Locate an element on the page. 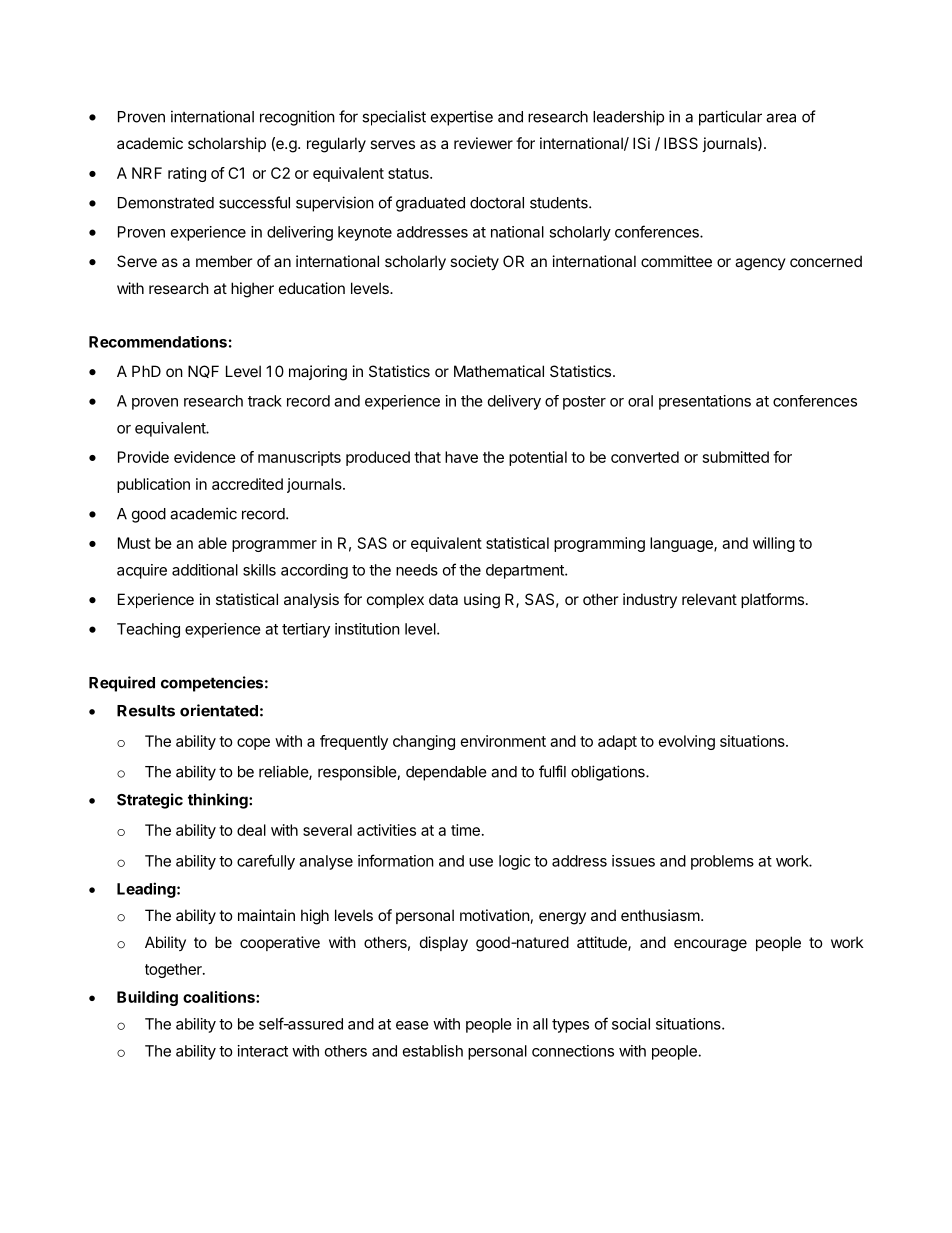 Image resolution: width=952 pixels, height=1233 pixels. establish is located at coordinates (433, 1051).
